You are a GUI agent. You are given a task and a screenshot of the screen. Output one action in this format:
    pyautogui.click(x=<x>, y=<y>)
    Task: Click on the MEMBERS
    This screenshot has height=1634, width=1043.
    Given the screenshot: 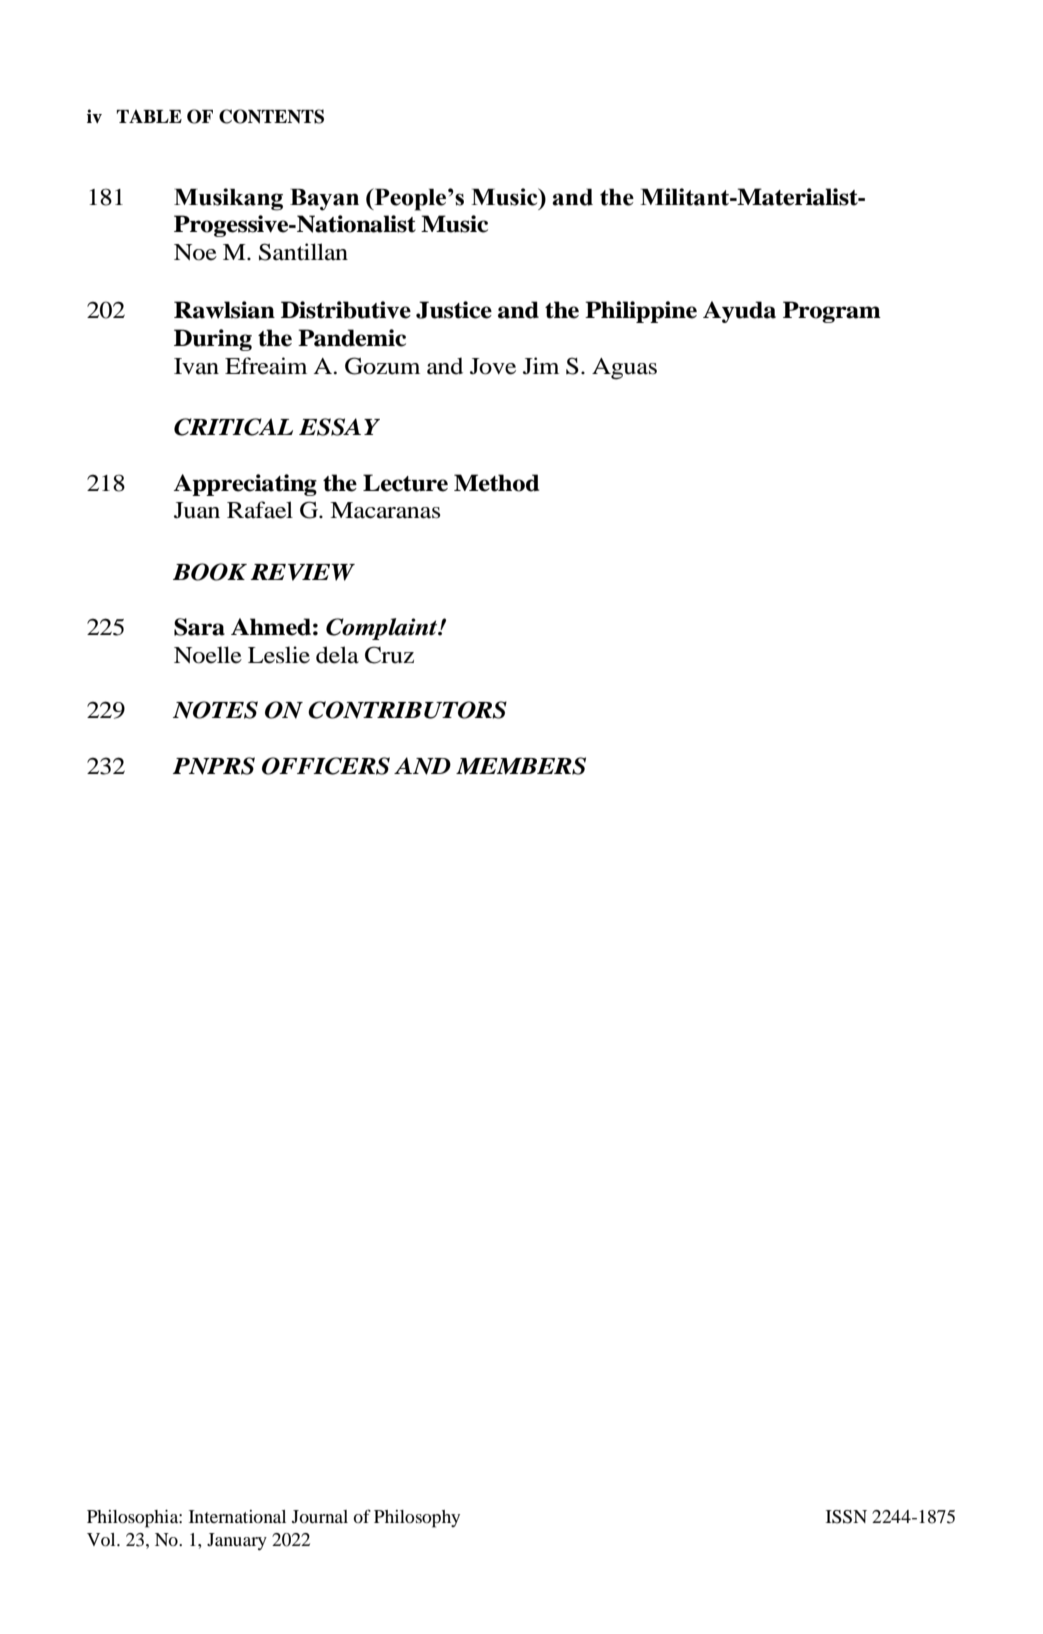 What is the action you would take?
    pyautogui.click(x=521, y=766)
